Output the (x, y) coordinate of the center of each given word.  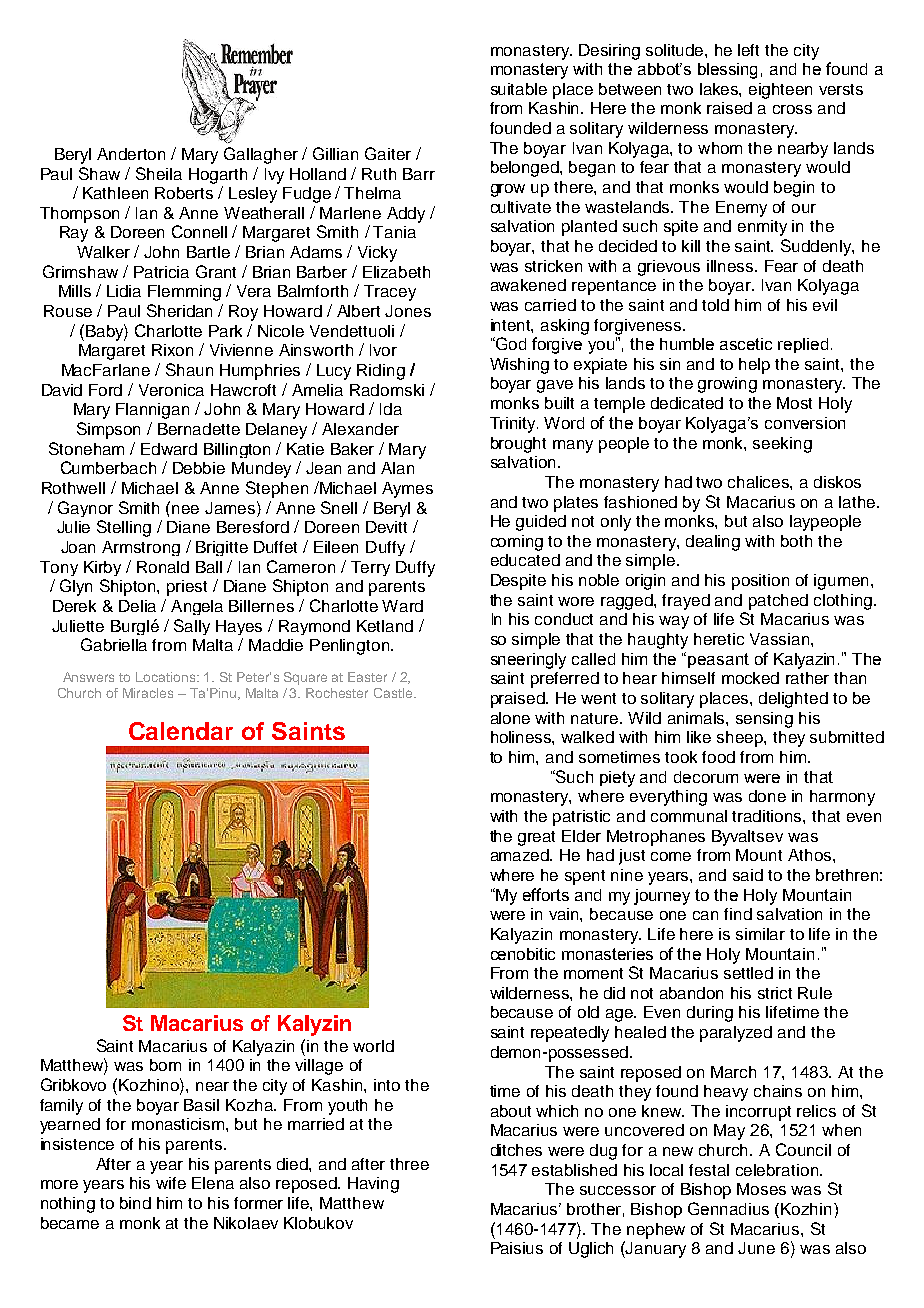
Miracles (148, 693)
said (748, 875)
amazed (521, 855)
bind (135, 1203)
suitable (519, 89)
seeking (782, 445)
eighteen (780, 91)
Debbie (199, 468)
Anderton (131, 154)
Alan (397, 468)
